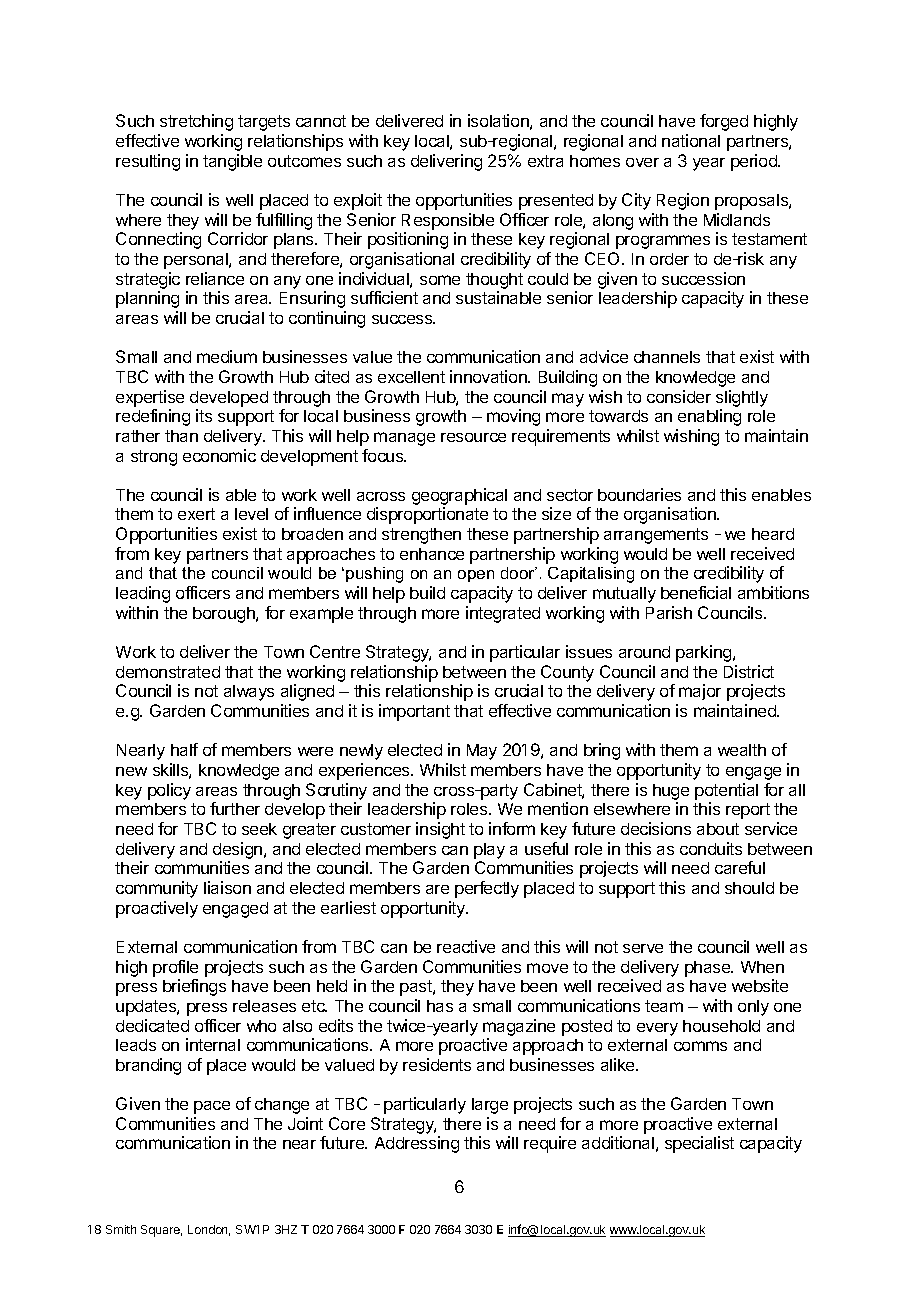  Describe the element at coordinates (700, 692) in the screenshot. I see `major` at that location.
